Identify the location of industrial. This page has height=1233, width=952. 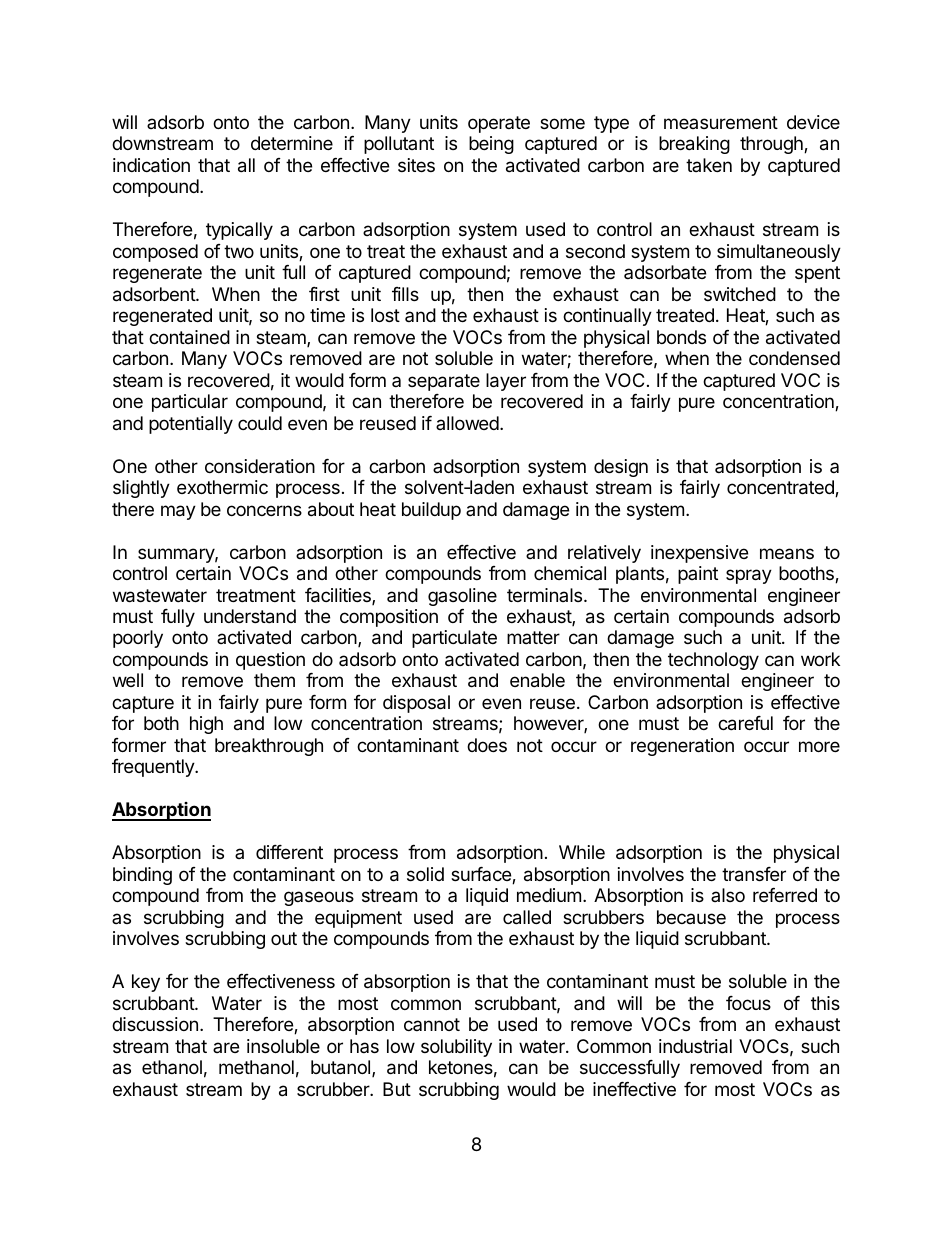
(695, 1046).
